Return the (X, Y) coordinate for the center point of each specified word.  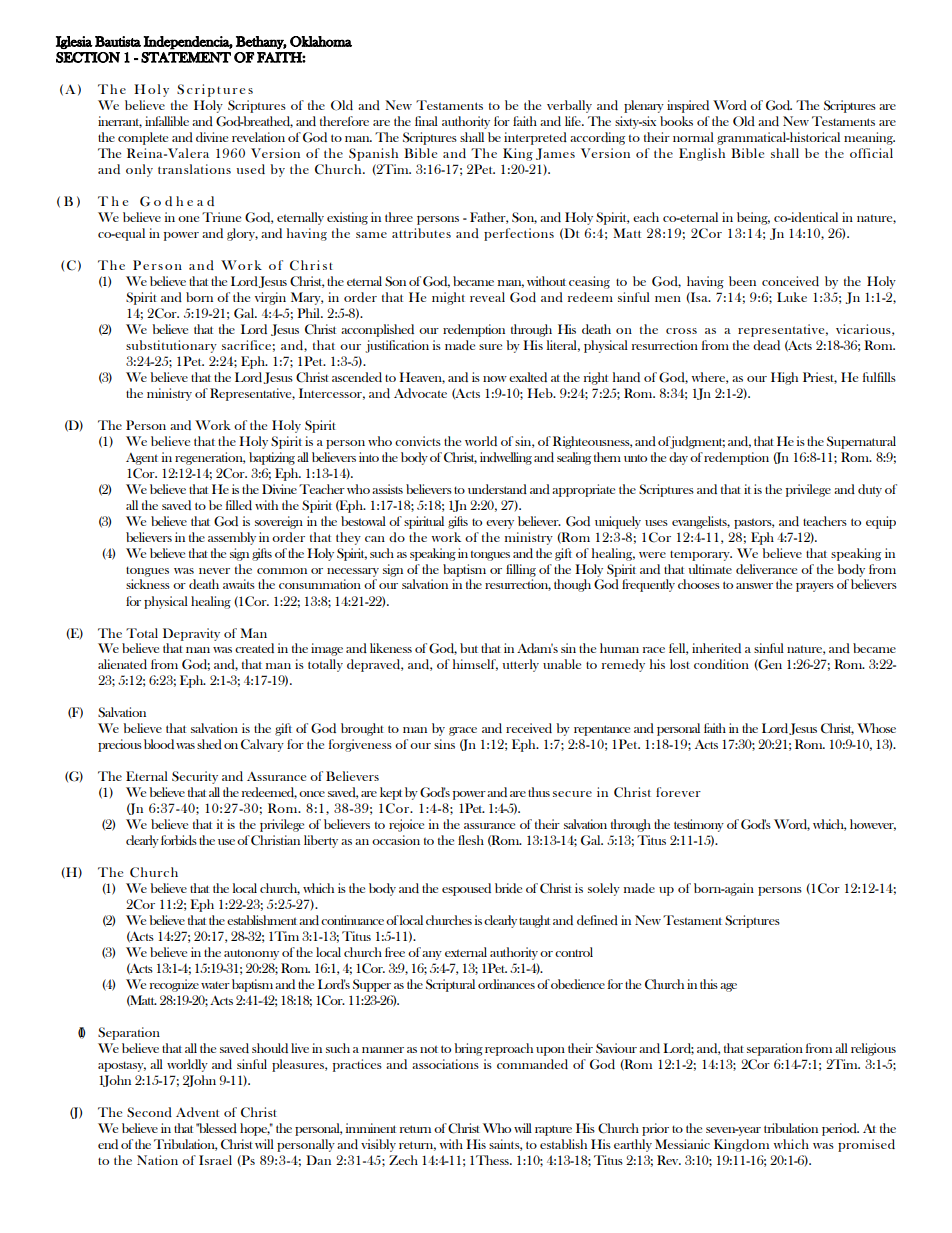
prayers (815, 587)
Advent (197, 1112)
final (426, 121)
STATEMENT (186, 57)
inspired (688, 106)
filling (521, 570)
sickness (148, 584)
